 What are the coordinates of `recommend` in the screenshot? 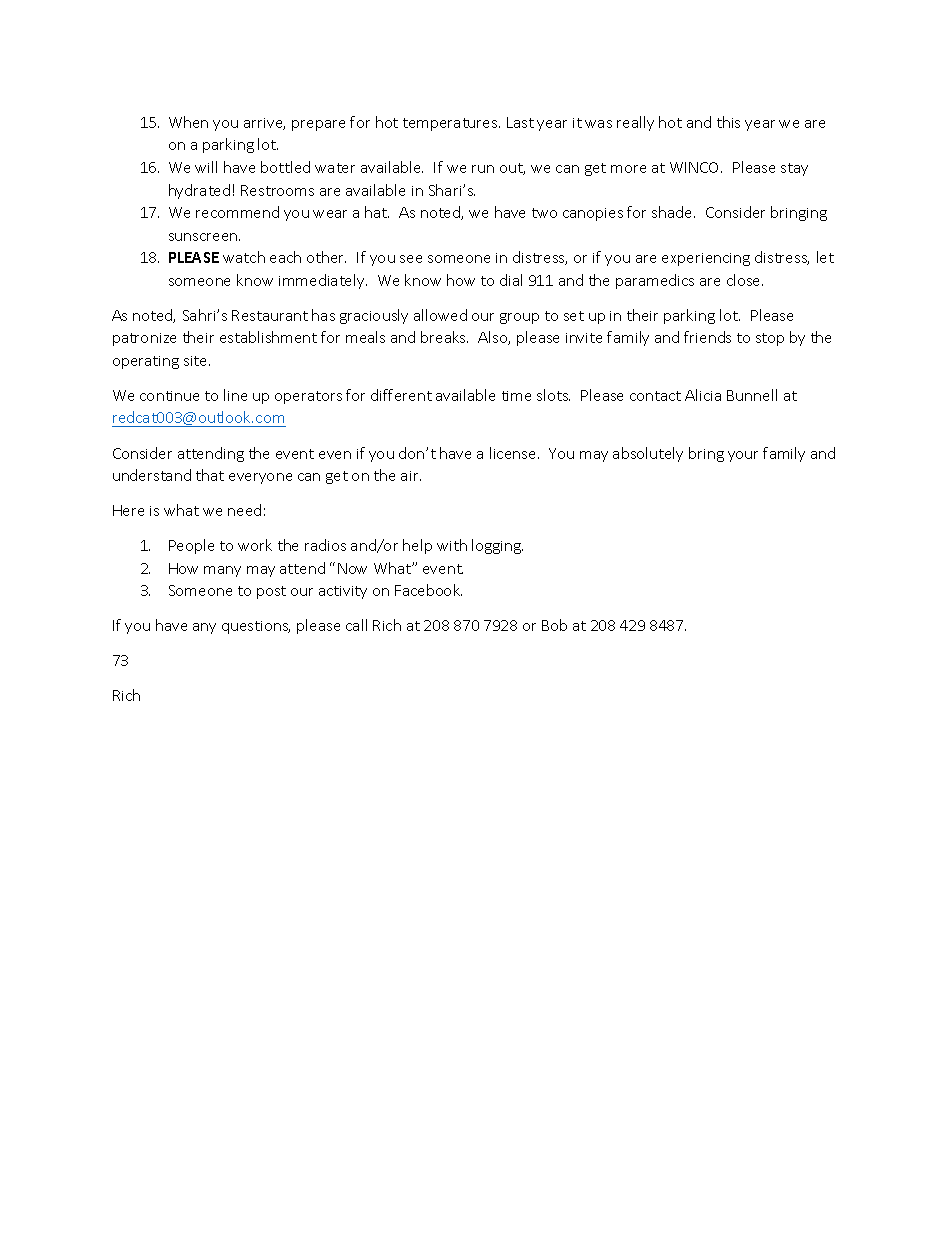 It's located at (237, 212).
